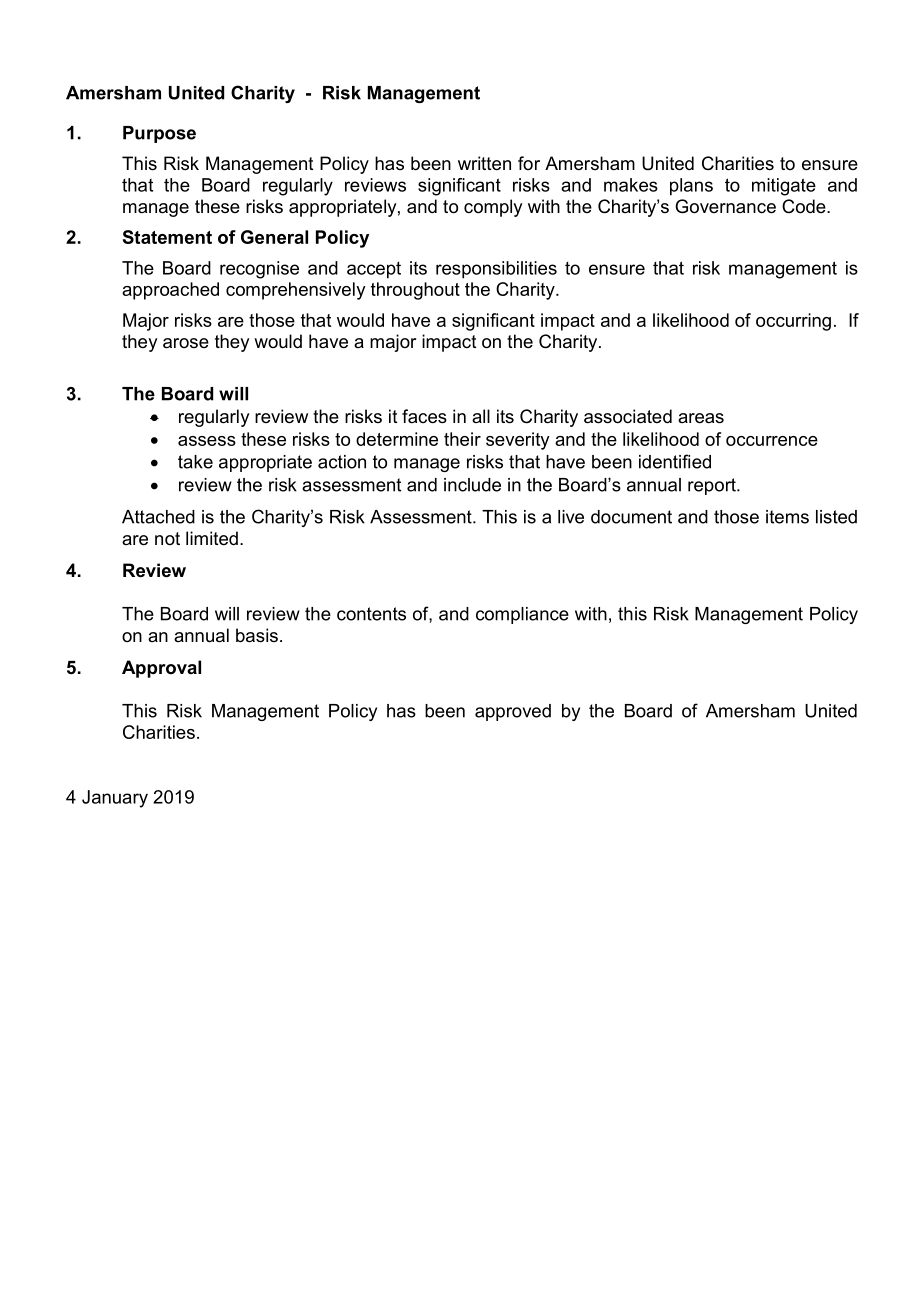  Describe the element at coordinates (787, 517) in the page. I see `items` at that location.
